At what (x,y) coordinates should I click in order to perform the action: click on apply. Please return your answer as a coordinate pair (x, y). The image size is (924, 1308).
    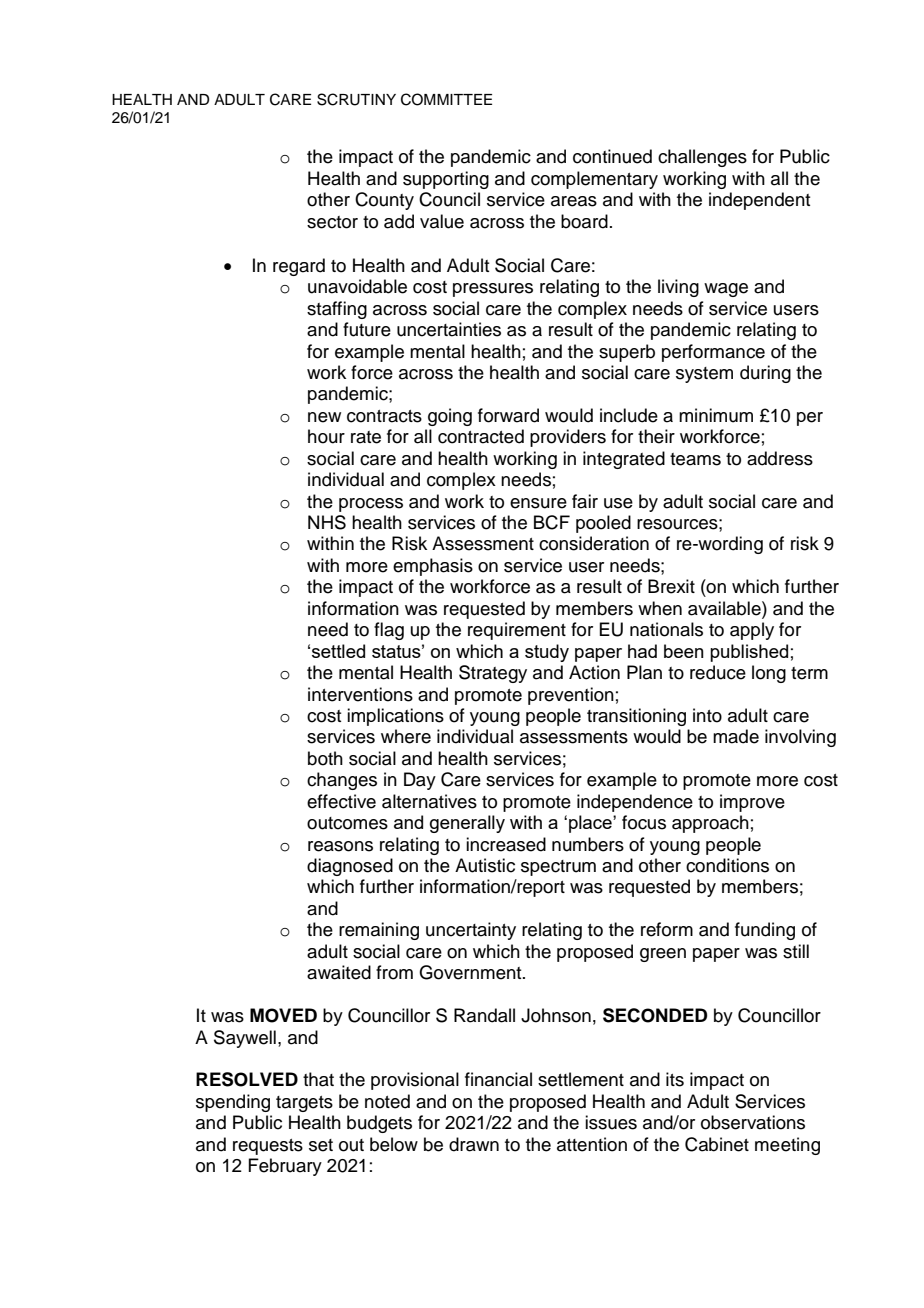
    Looking at the image, I should click on (752, 631).
